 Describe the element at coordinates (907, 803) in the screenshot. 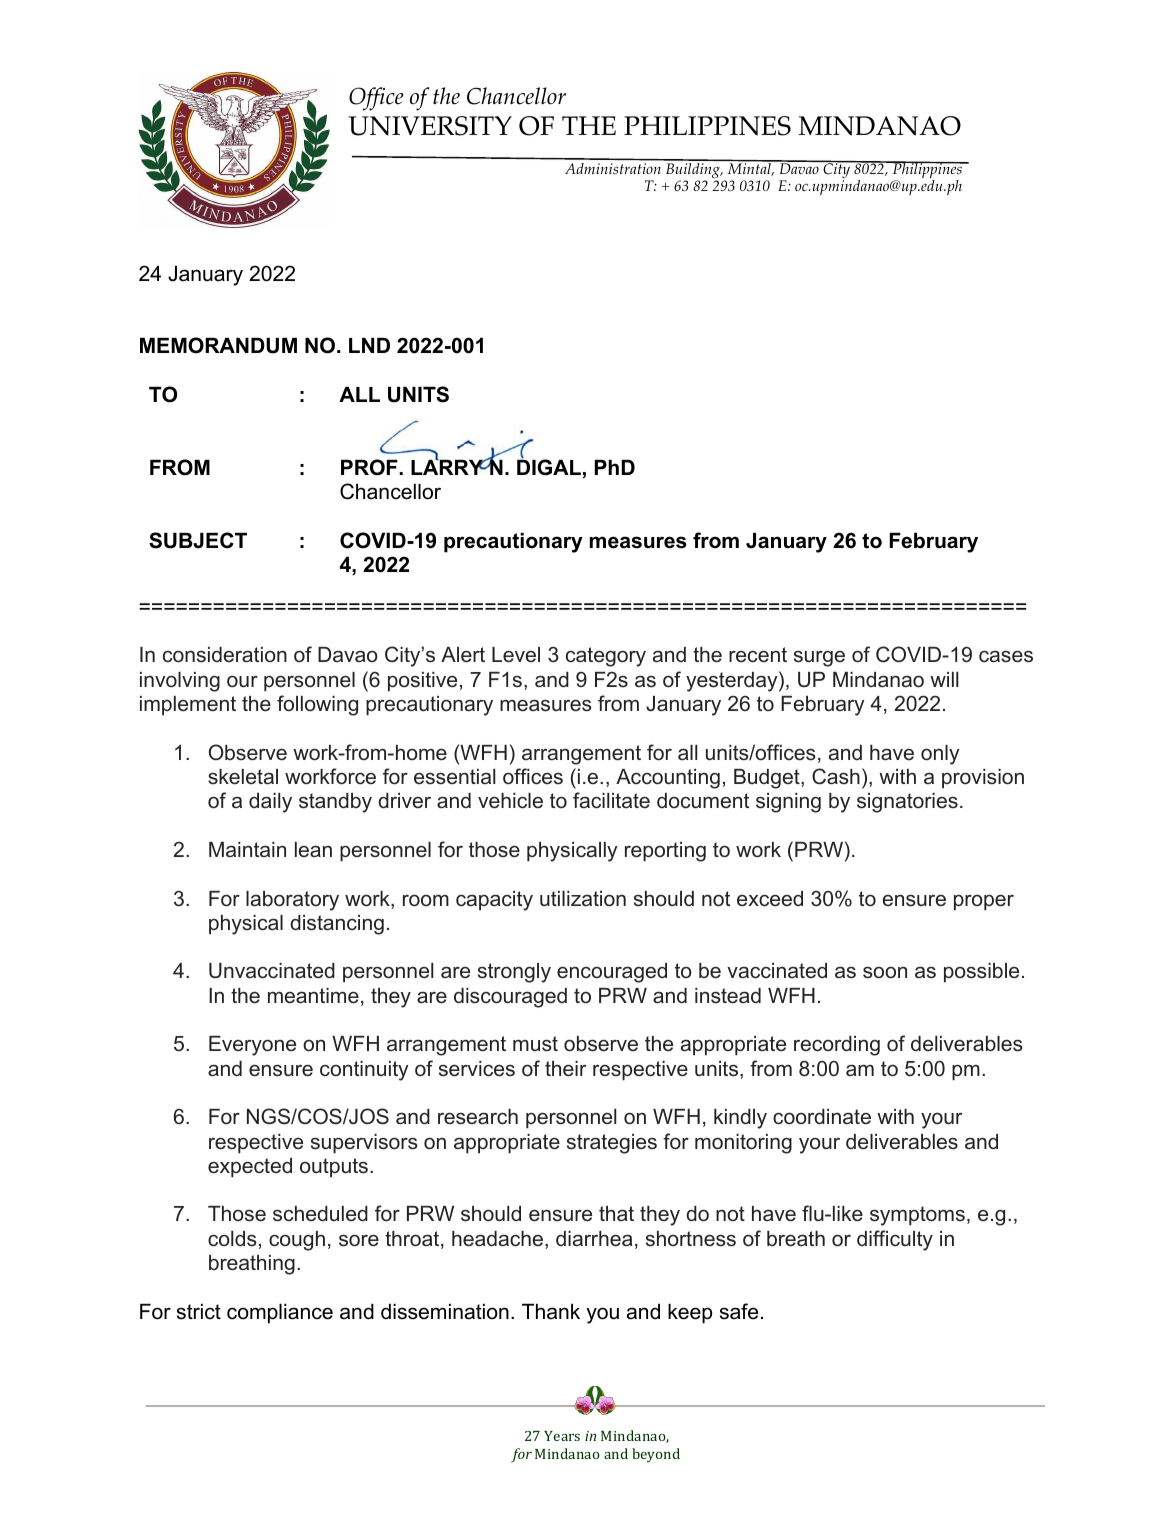

I see `signatories` at that location.
